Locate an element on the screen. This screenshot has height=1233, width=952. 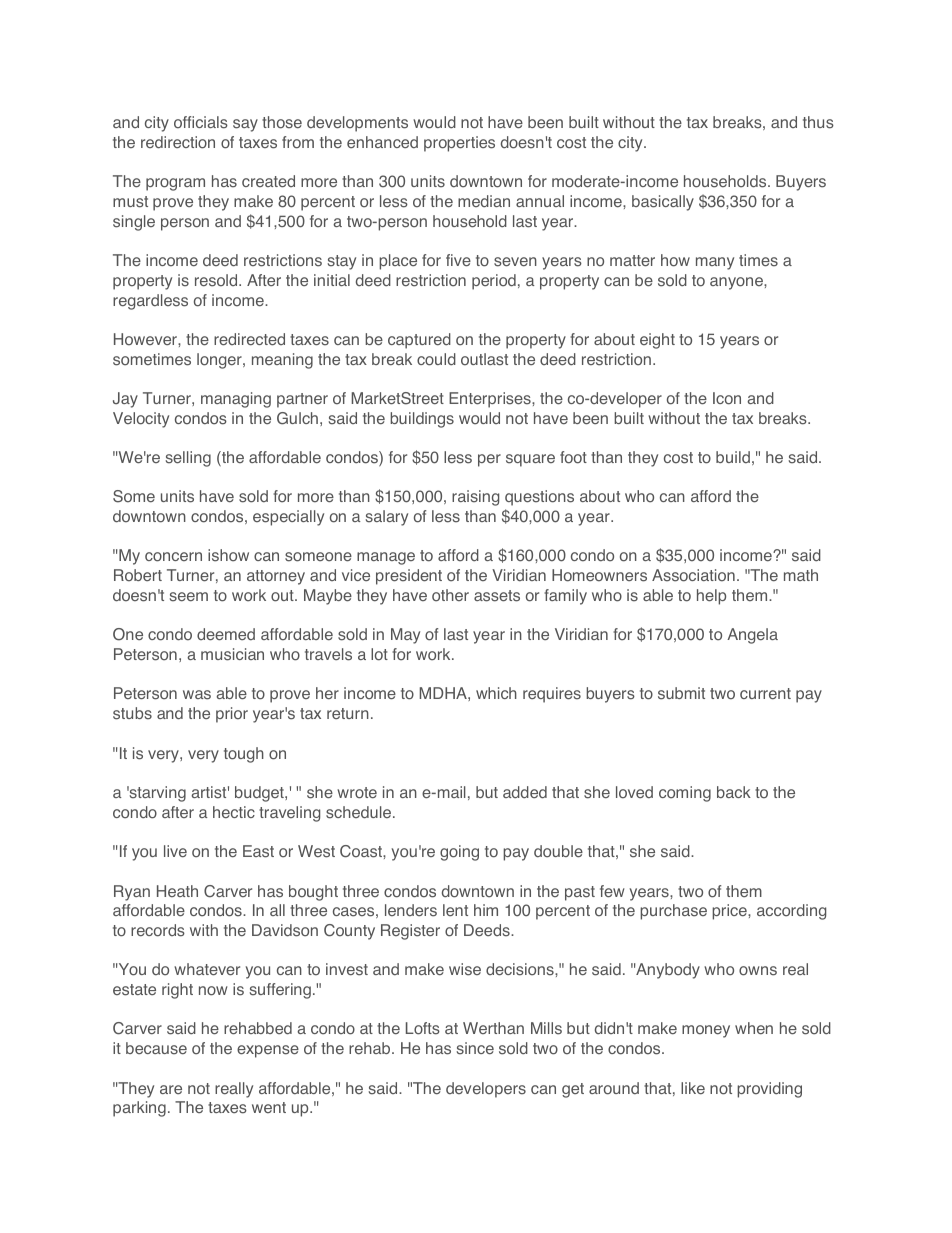
tough is located at coordinates (244, 755).
